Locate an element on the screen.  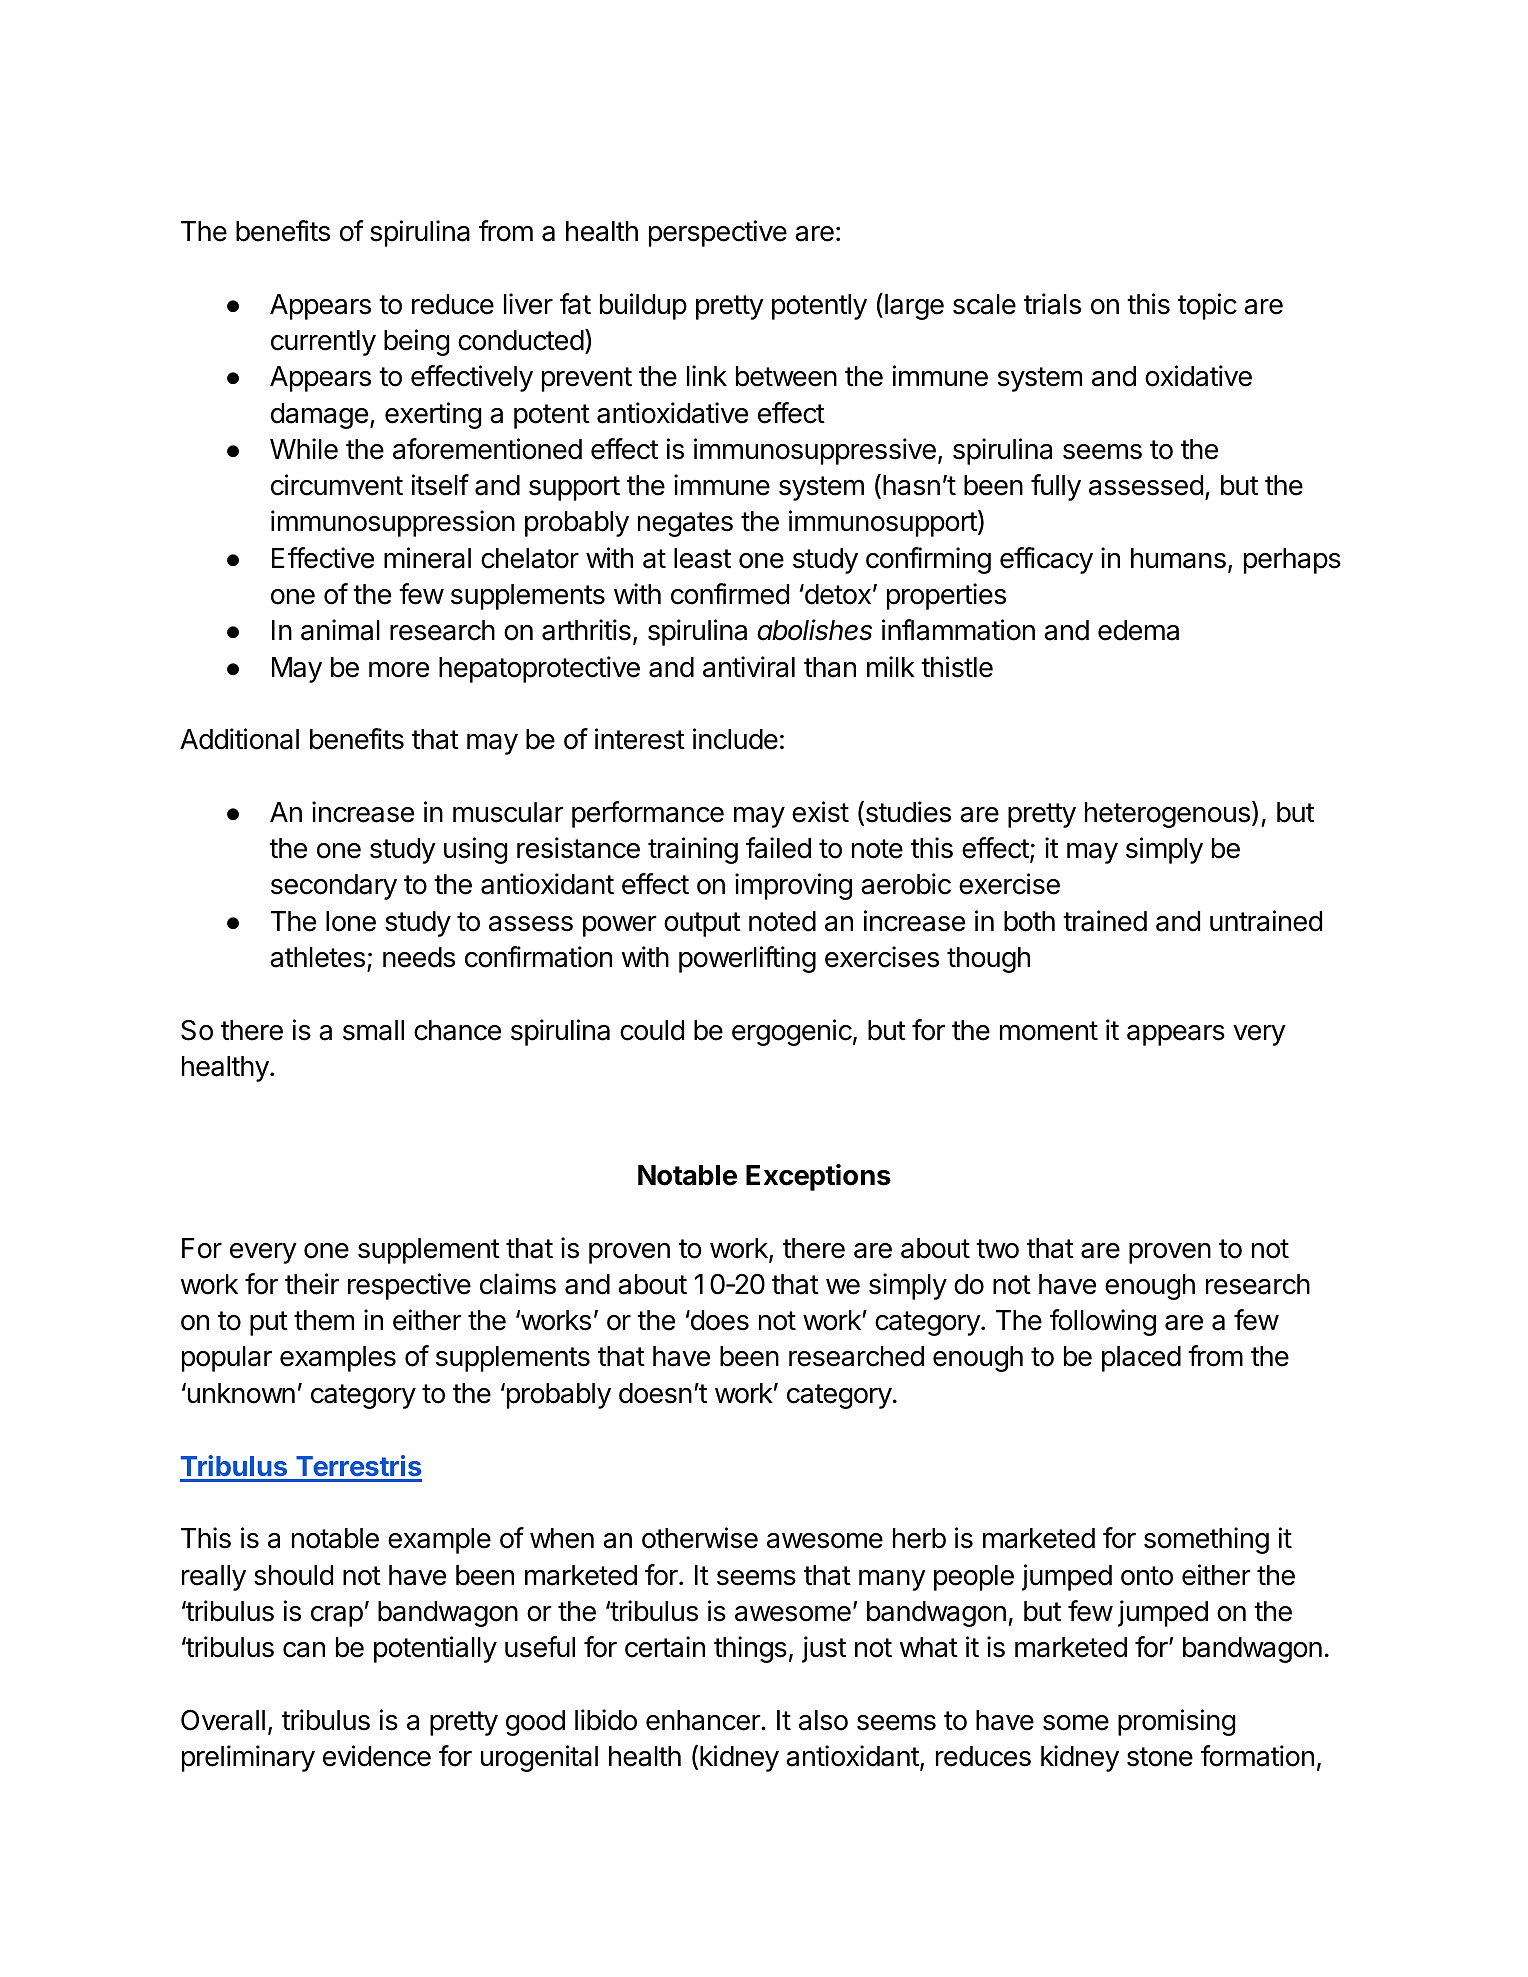
small is located at coordinates (373, 1030).
